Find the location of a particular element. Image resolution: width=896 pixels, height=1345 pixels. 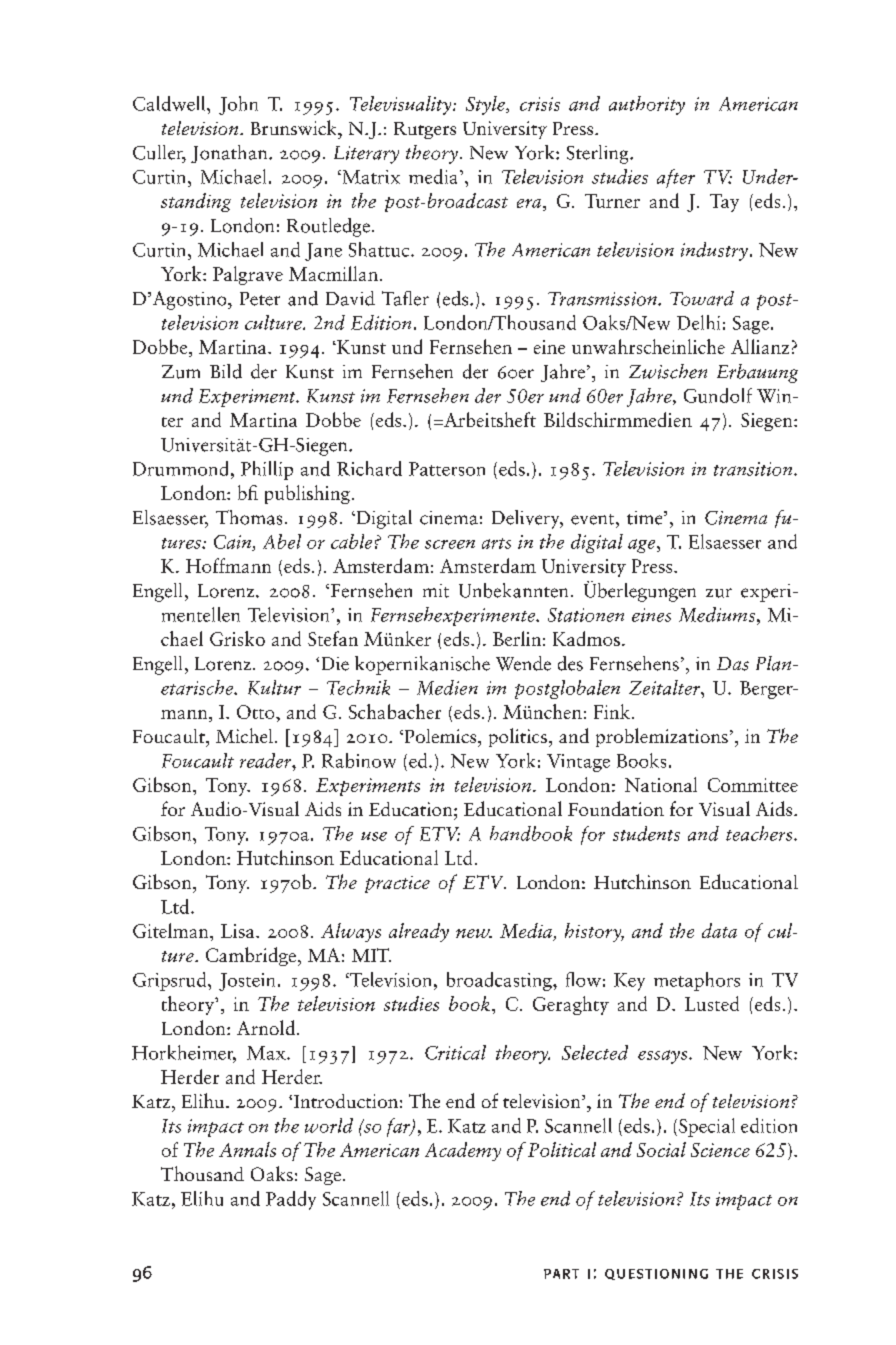

Style is located at coordinates (486, 105).
